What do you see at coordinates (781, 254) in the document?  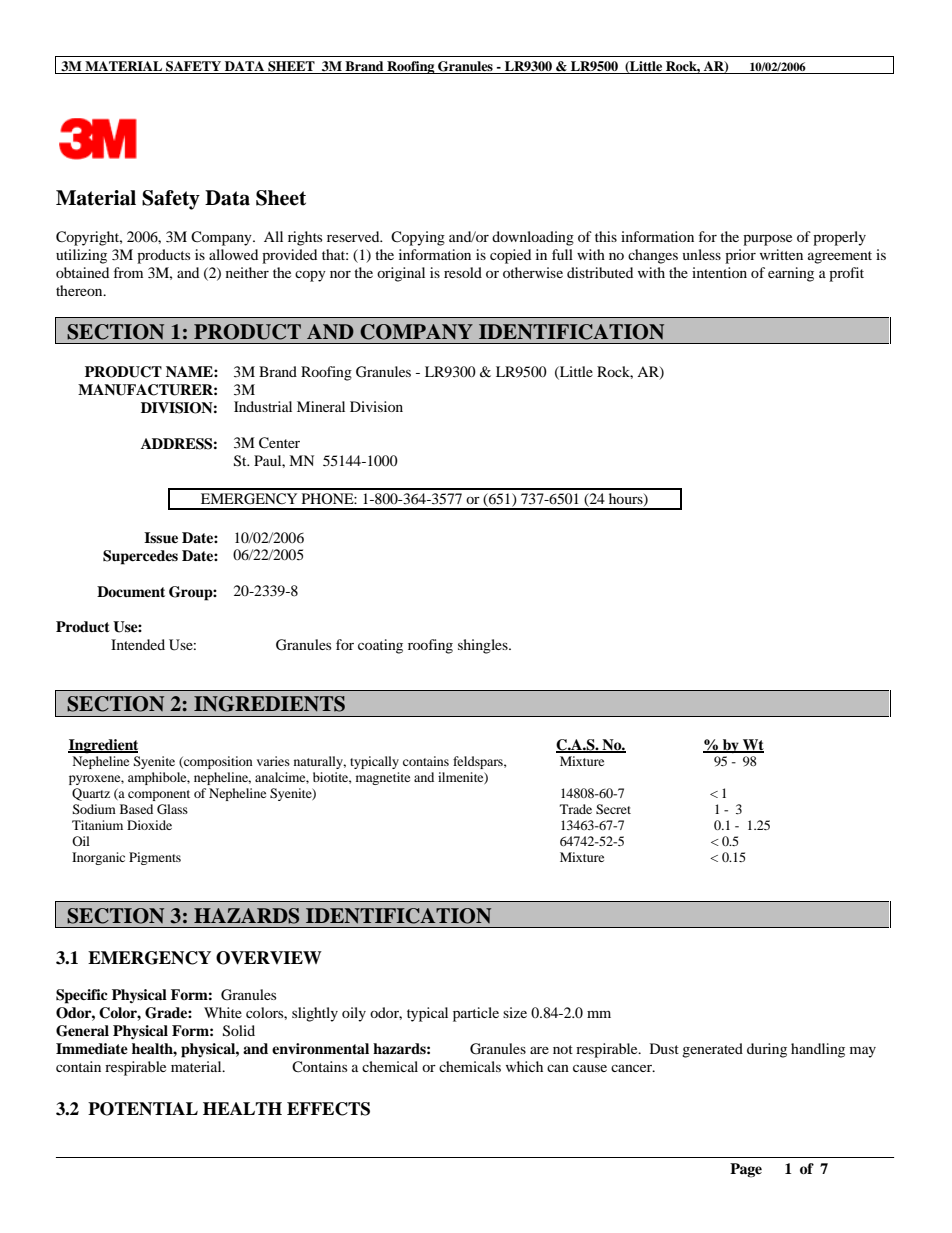 I see `written` at bounding box center [781, 254].
